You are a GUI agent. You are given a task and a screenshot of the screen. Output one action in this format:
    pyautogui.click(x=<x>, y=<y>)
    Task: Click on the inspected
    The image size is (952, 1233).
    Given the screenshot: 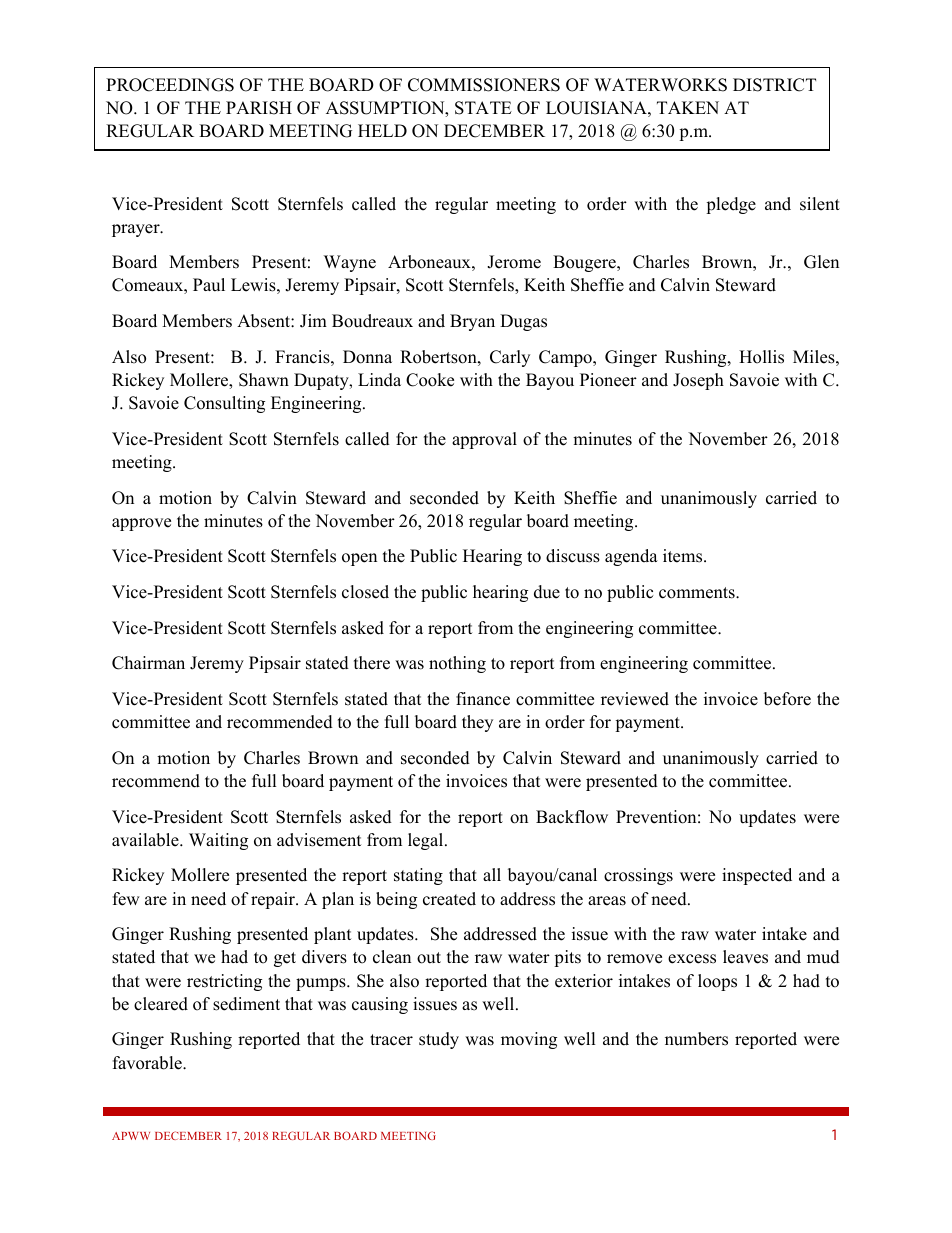 What is the action you would take?
    pyautogui.click(x=757, y=876)
